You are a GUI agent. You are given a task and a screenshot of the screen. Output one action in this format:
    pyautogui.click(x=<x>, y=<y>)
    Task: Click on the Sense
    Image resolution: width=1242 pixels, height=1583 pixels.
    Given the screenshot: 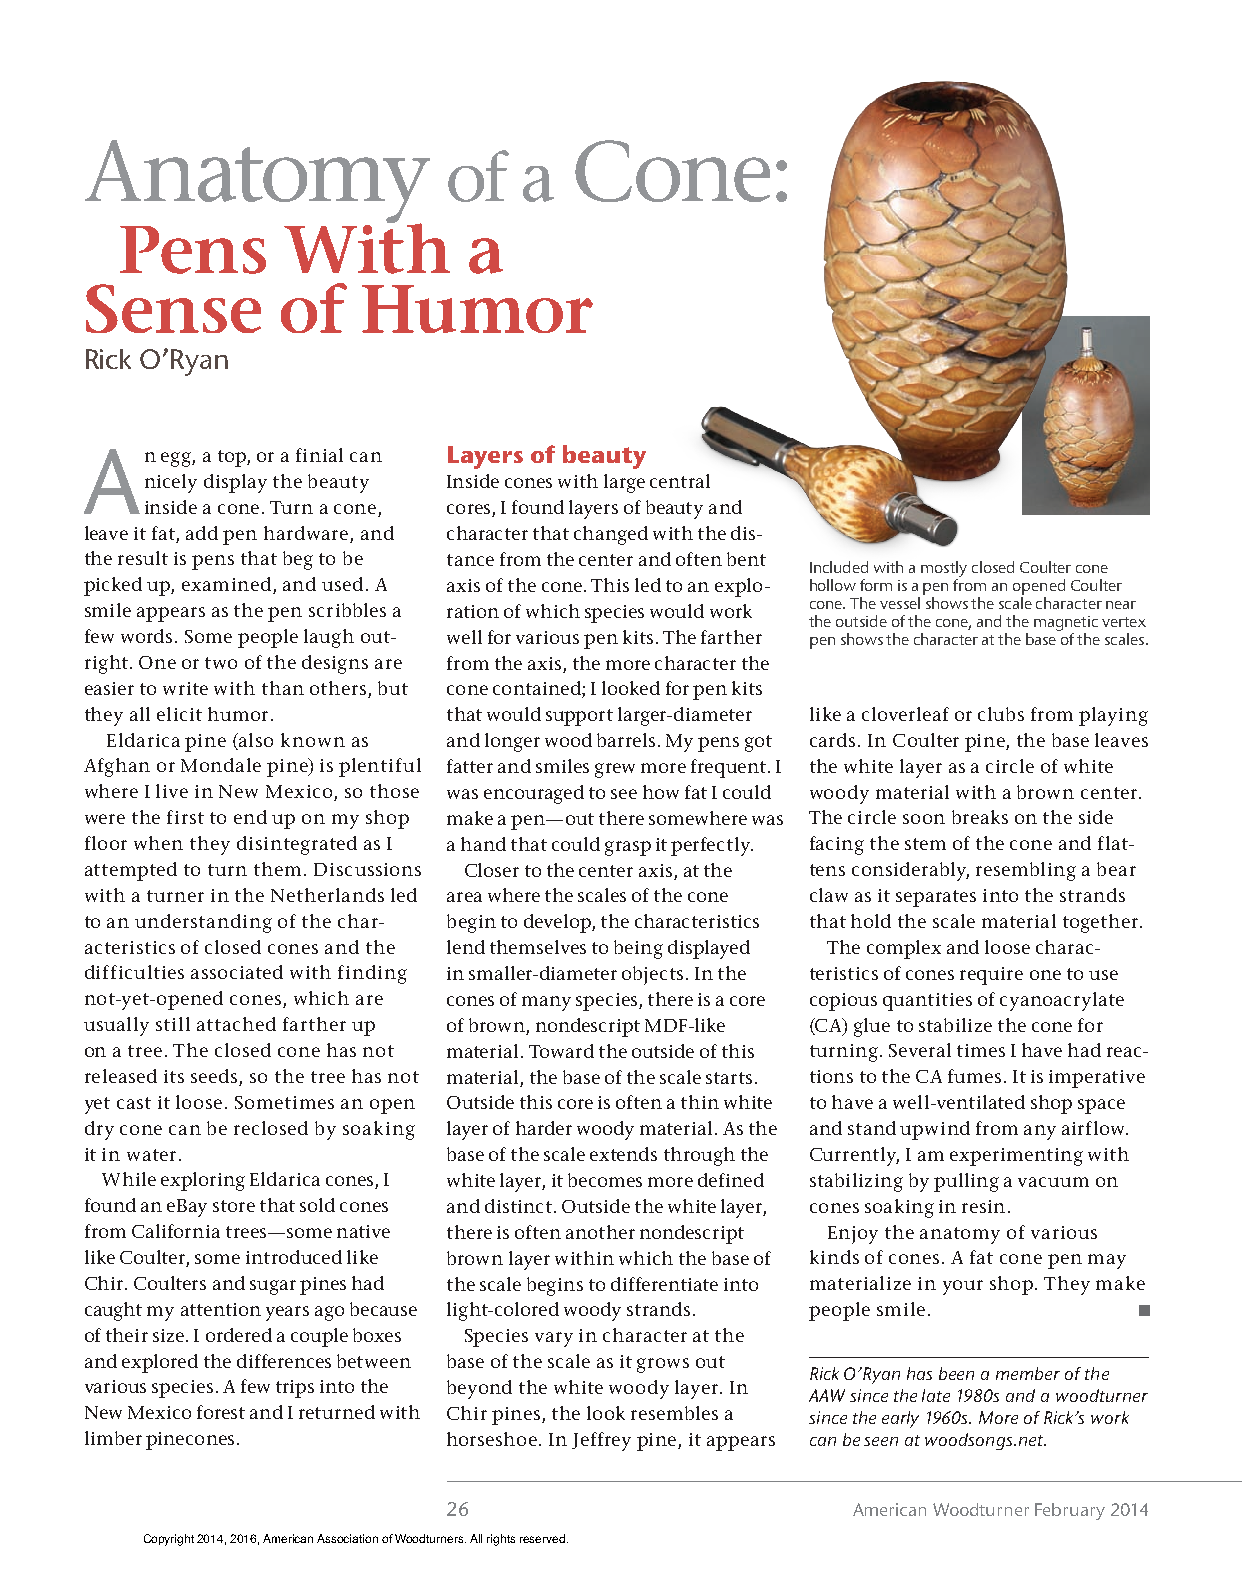 What is the action you would take?
    pyautogui.click(x=173, y=308)
